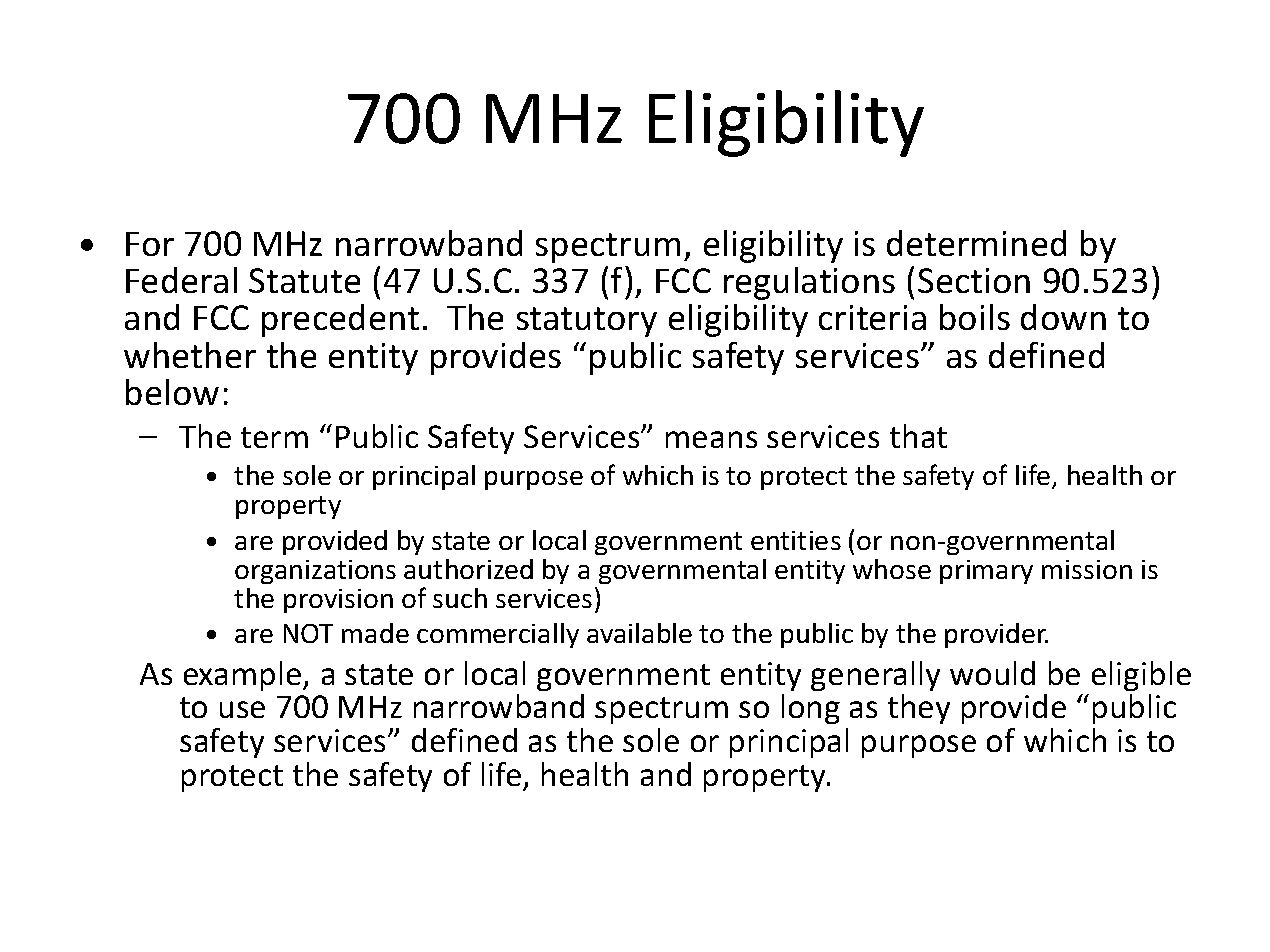 This image has height=952, width=1270. I want to click on regulations, so click(809, 283).
